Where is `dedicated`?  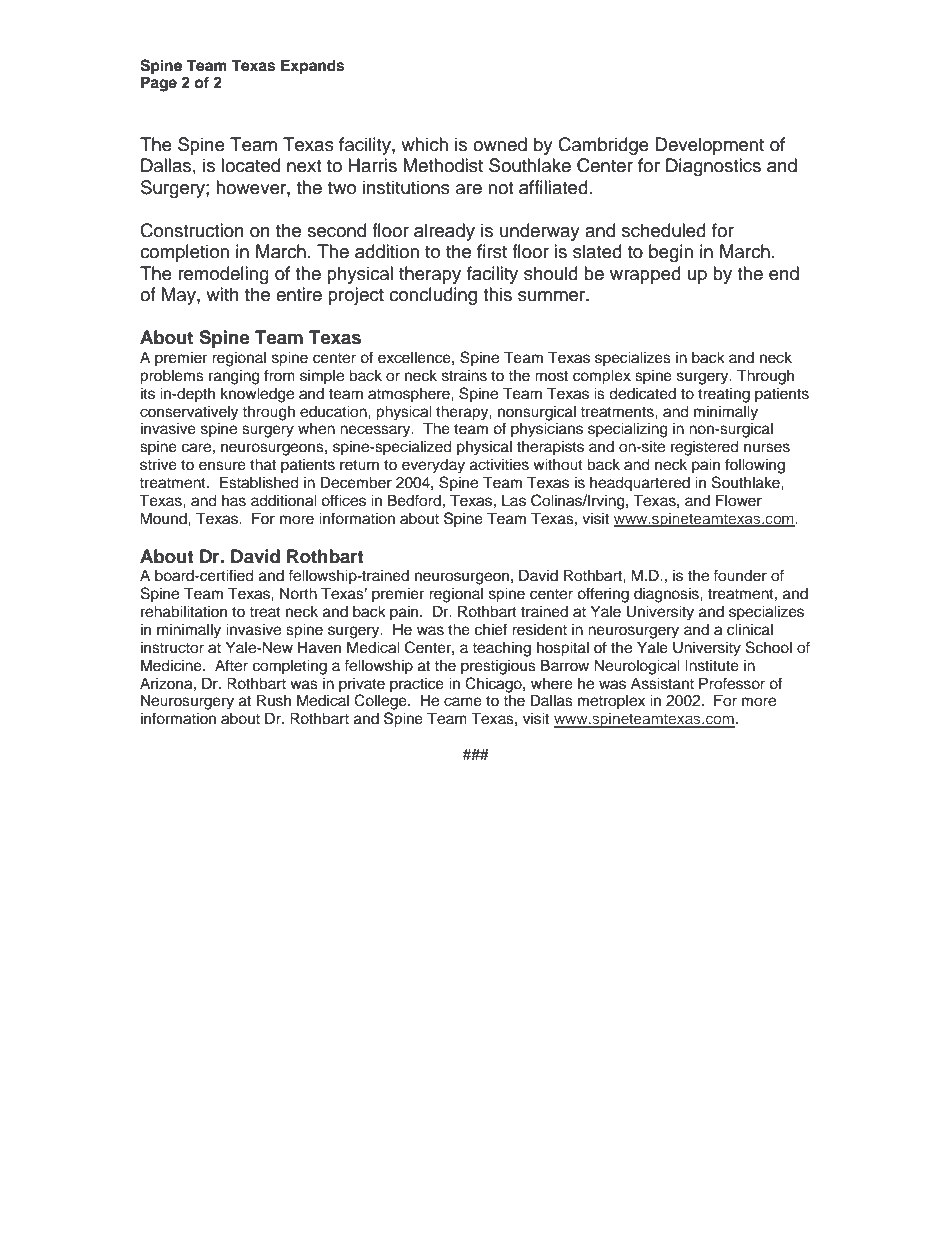 dedicated is located at coordinates (642, 393).
